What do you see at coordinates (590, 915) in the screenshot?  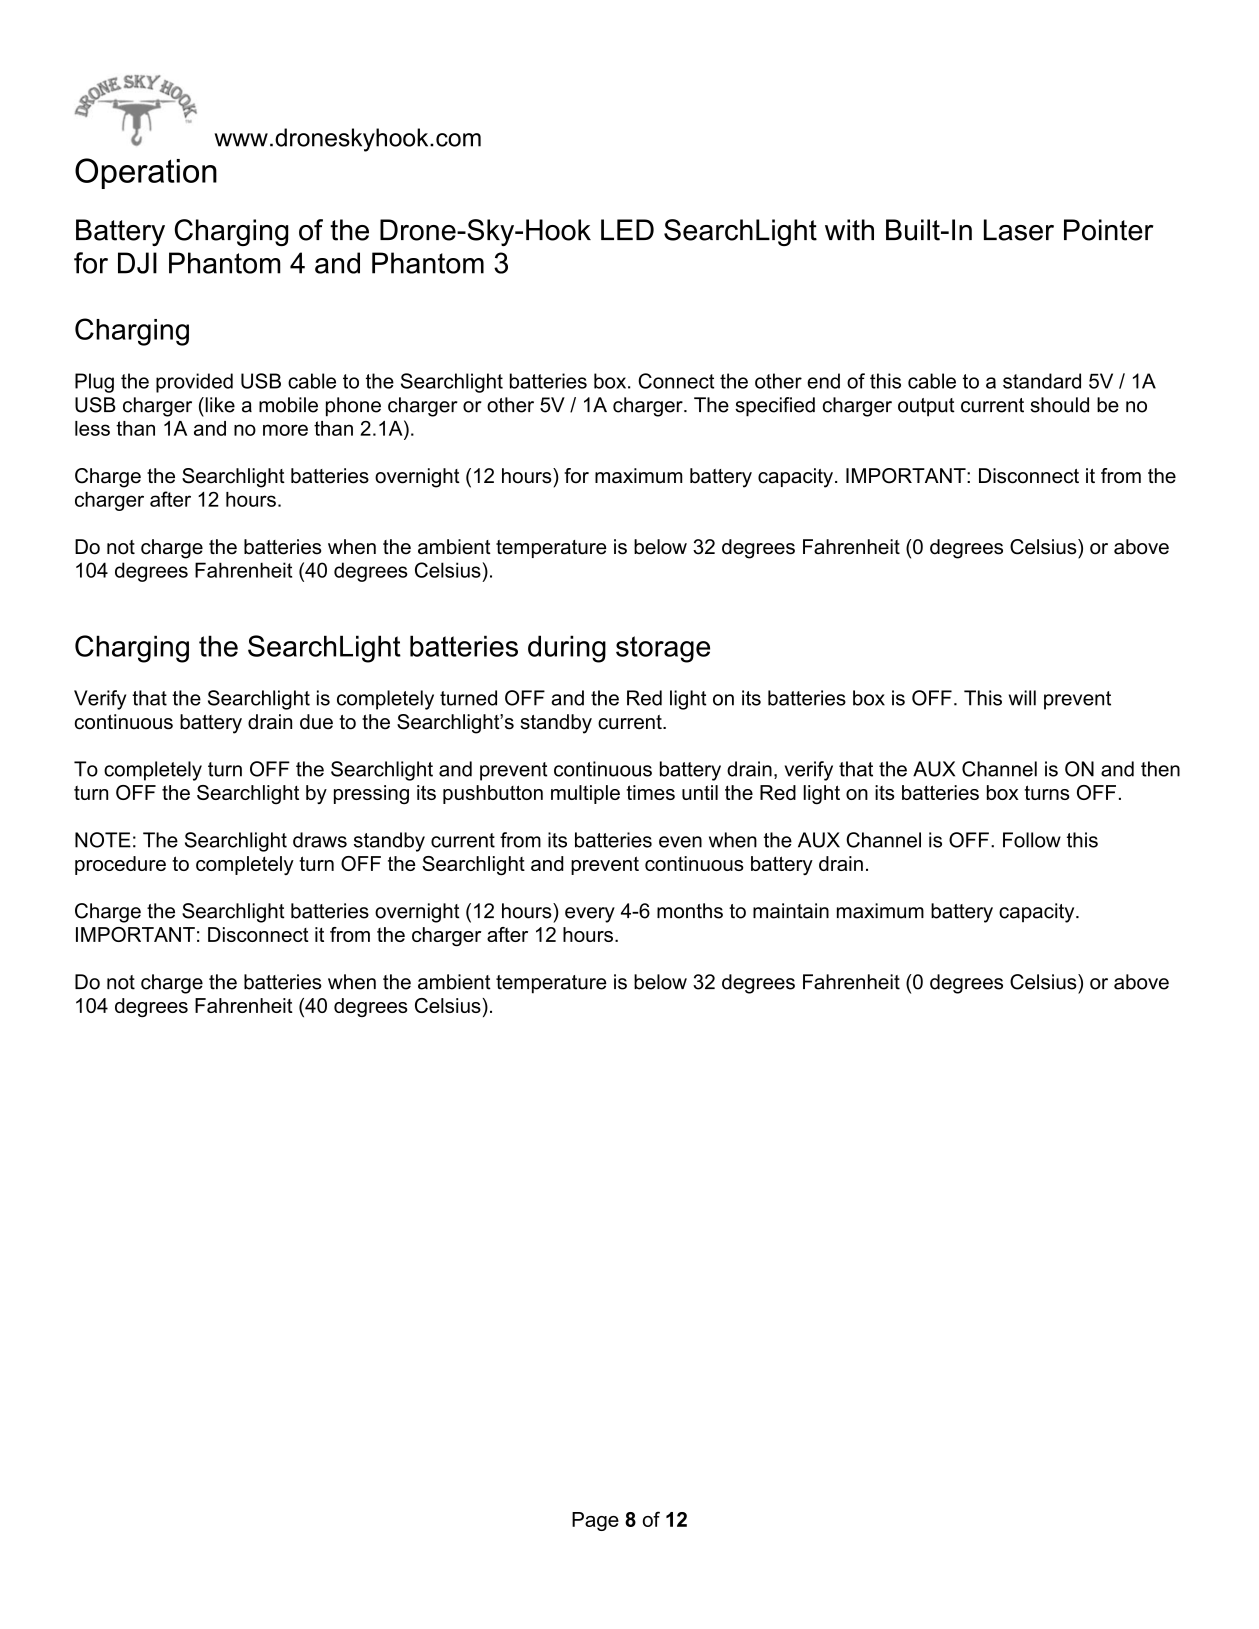 I see `every` at bounding box center [590, 915].
